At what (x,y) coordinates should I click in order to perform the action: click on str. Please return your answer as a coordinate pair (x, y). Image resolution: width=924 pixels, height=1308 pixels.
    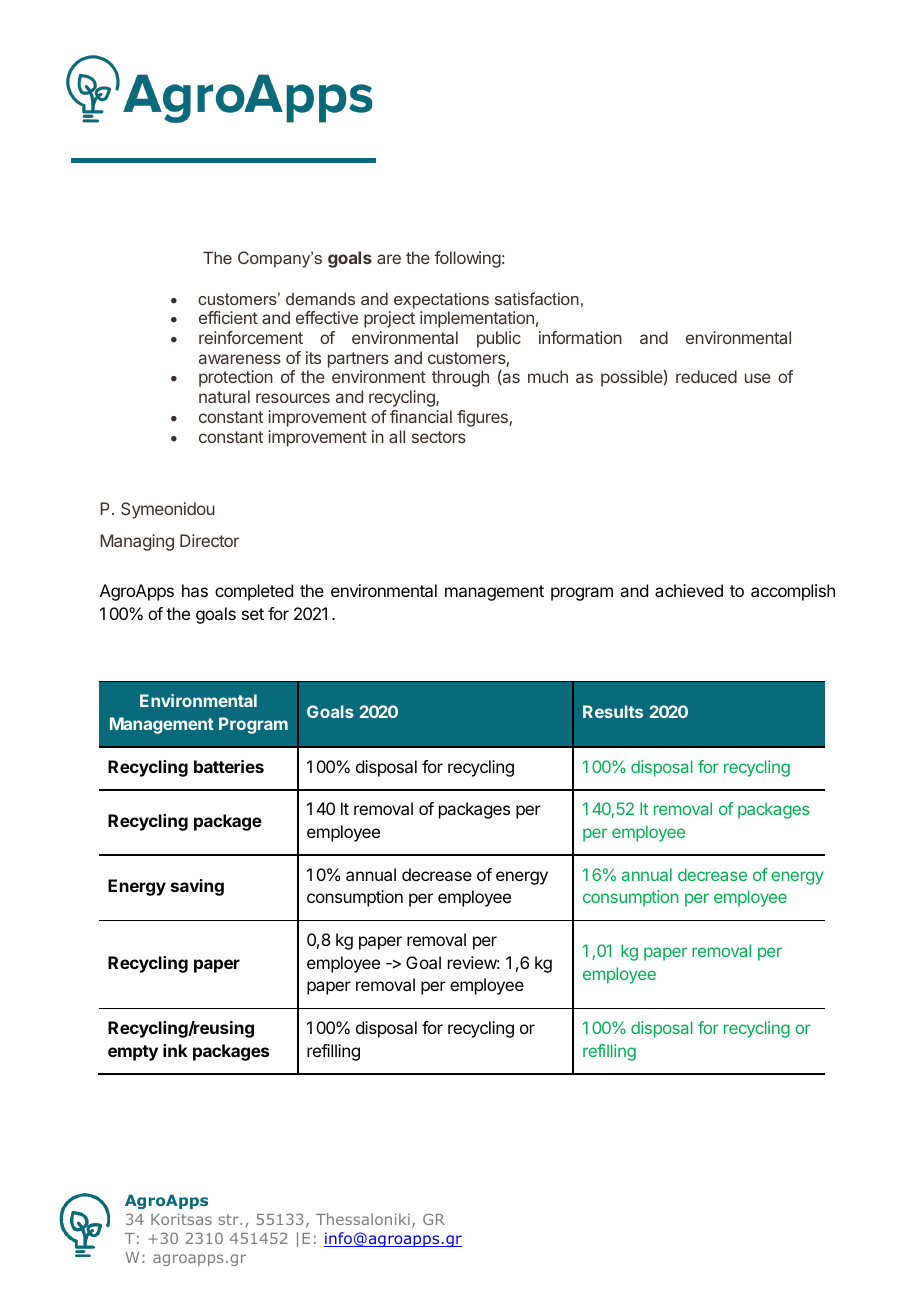
    Looking at the image, I should click on (229, 1219).
